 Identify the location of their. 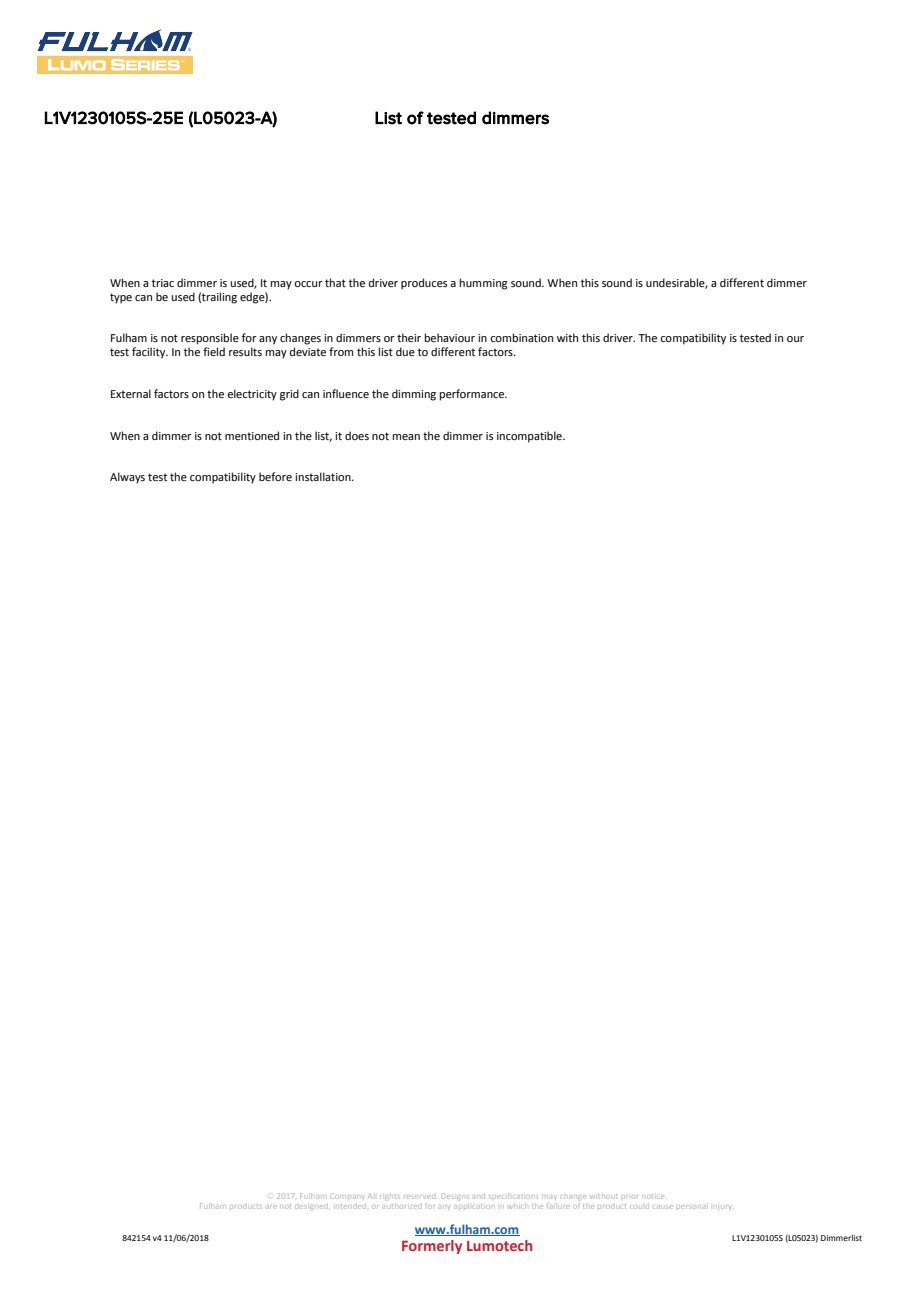
(409, 337).
